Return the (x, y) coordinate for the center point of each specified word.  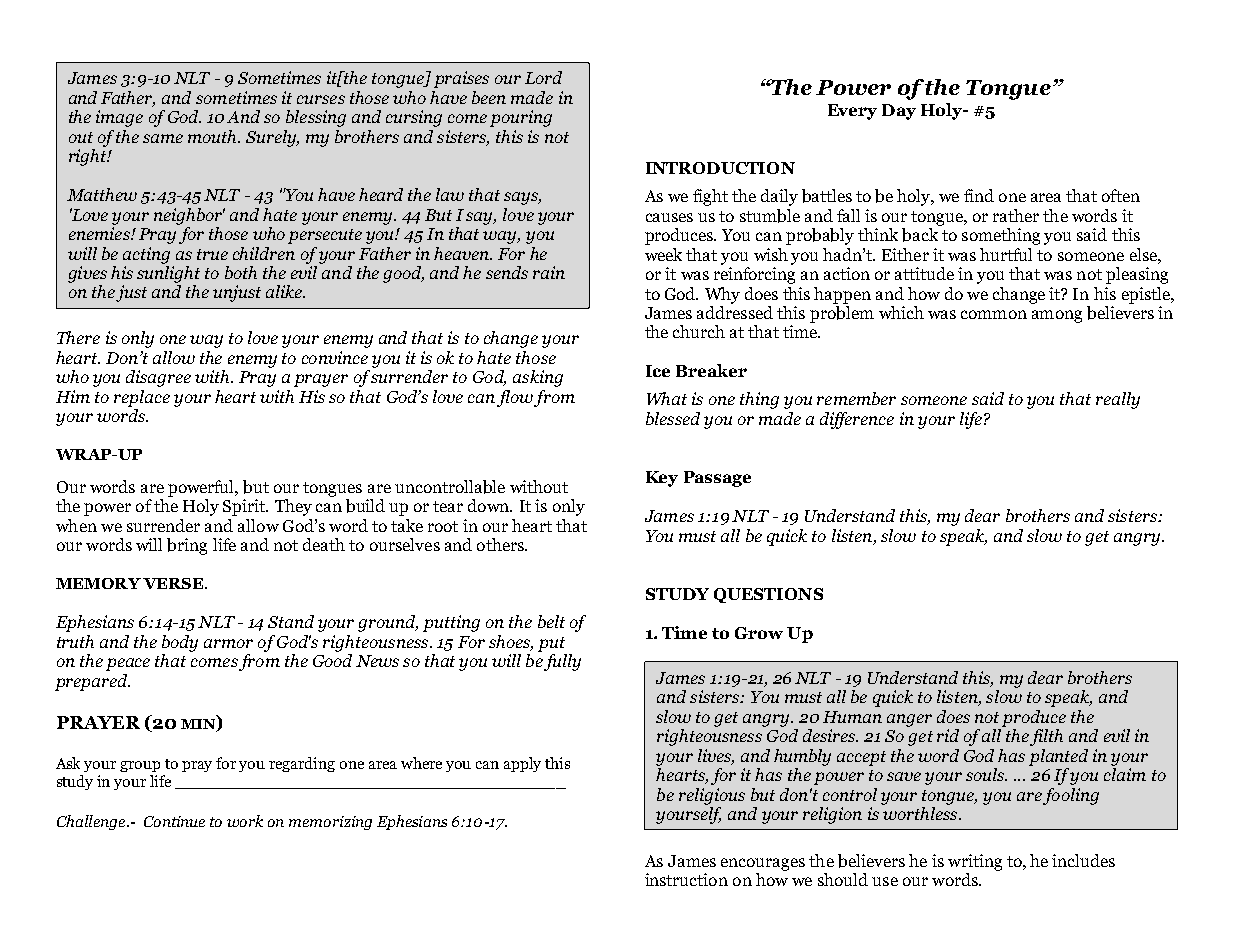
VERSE (174, 583)
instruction (686, 879)
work (245, 821)
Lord (543, 77)
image (119, 118)
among (1057, 316)
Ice (658, 371)
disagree (158, 378)
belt (551, 621)
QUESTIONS (768, 595)
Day (899, 112)
